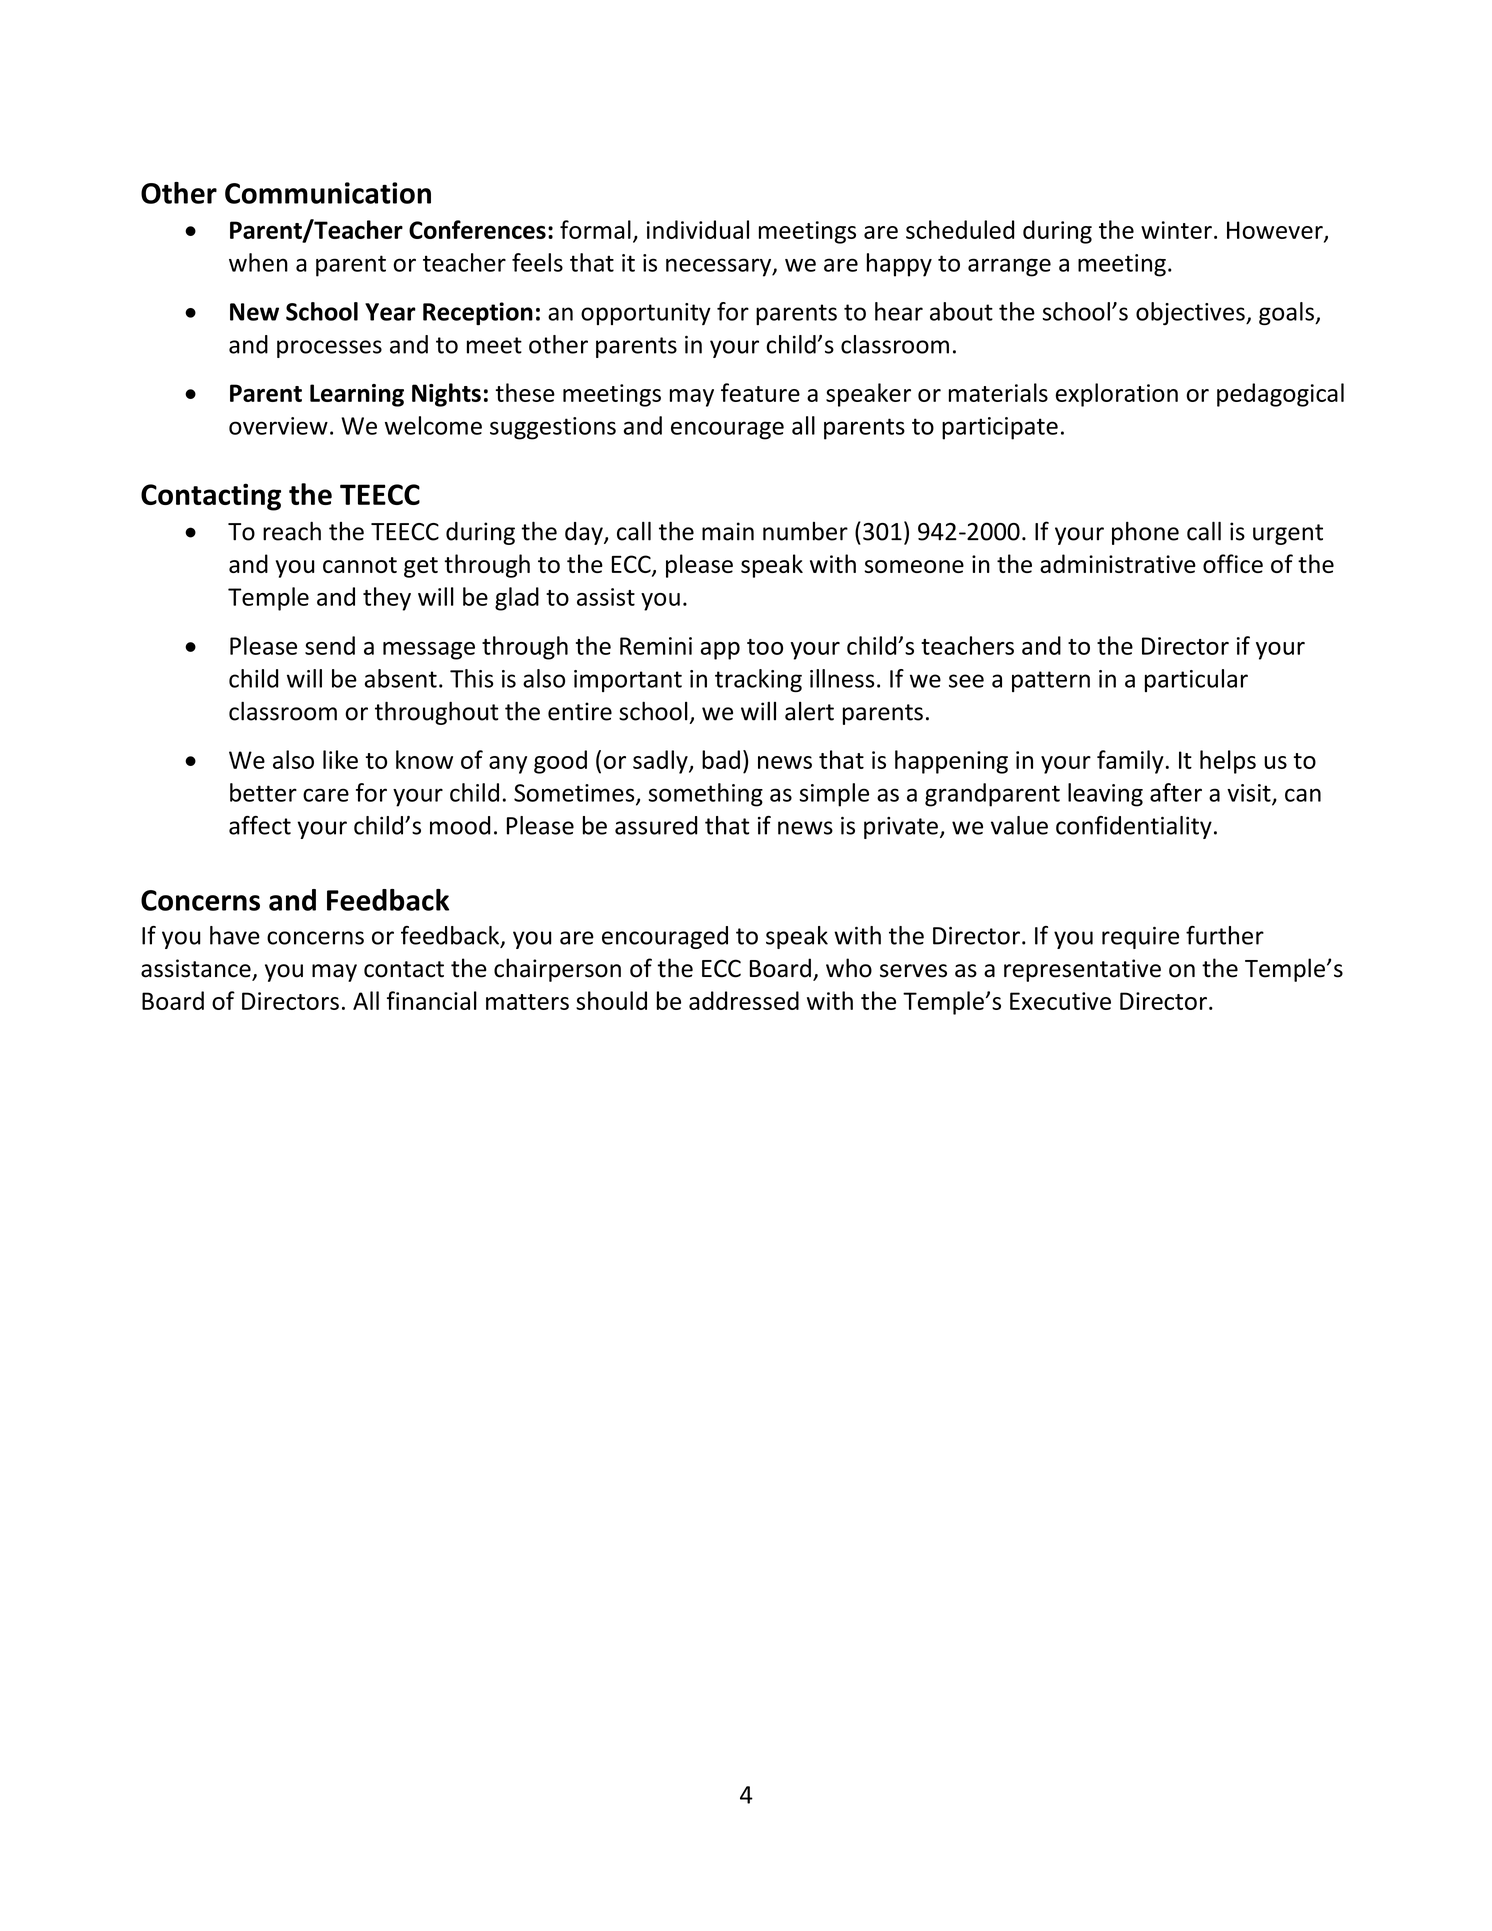  What do you see at coordinates (1145, 533) in the document?
I see `phone` at bounding box center [1145, 533].
